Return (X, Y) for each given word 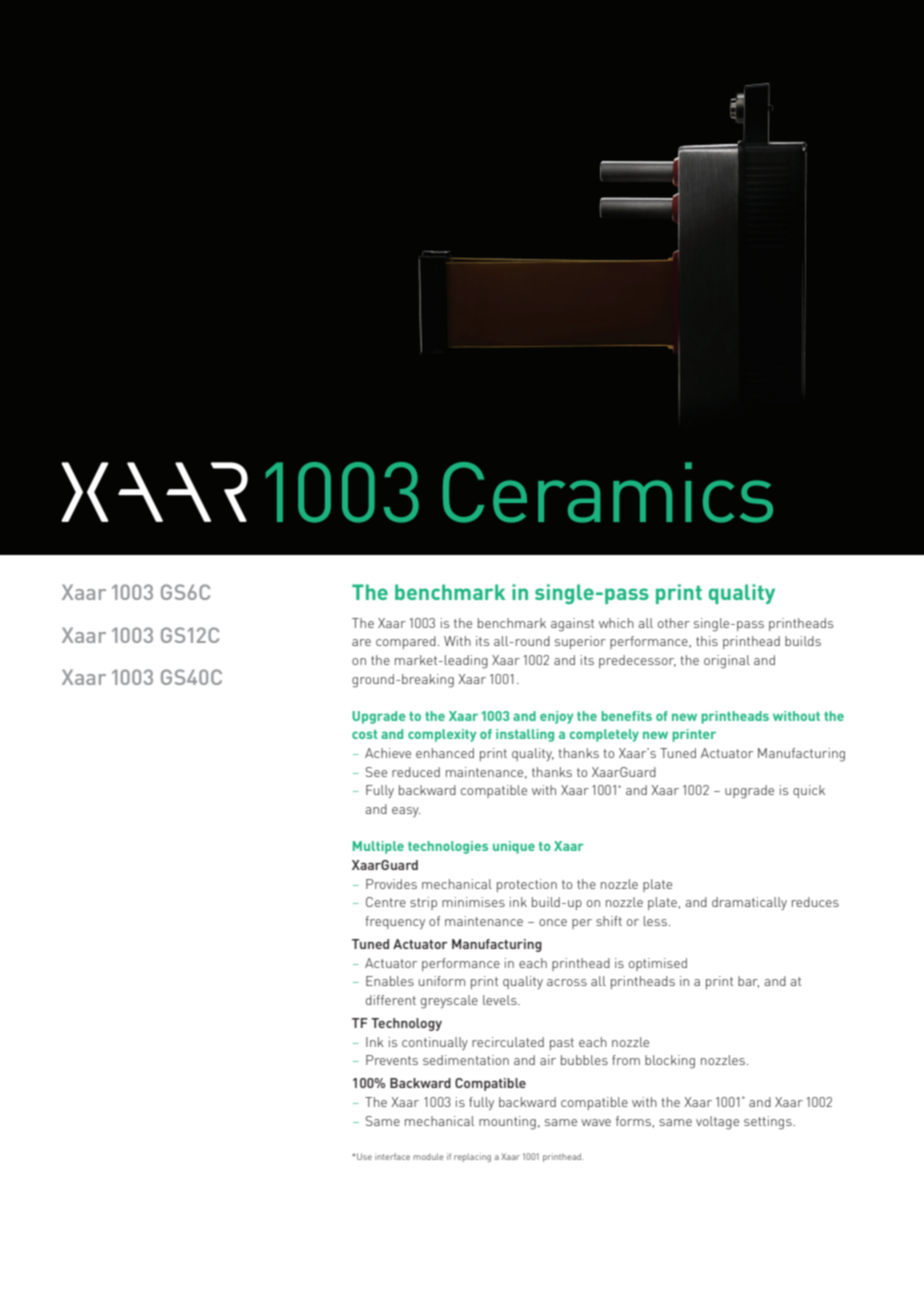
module (429, 1156)
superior (580, 642)
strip (423, 903)
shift (609, 921)
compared (406, 642)
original (727, 662)
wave (596, 1122)
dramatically (749, 903)
